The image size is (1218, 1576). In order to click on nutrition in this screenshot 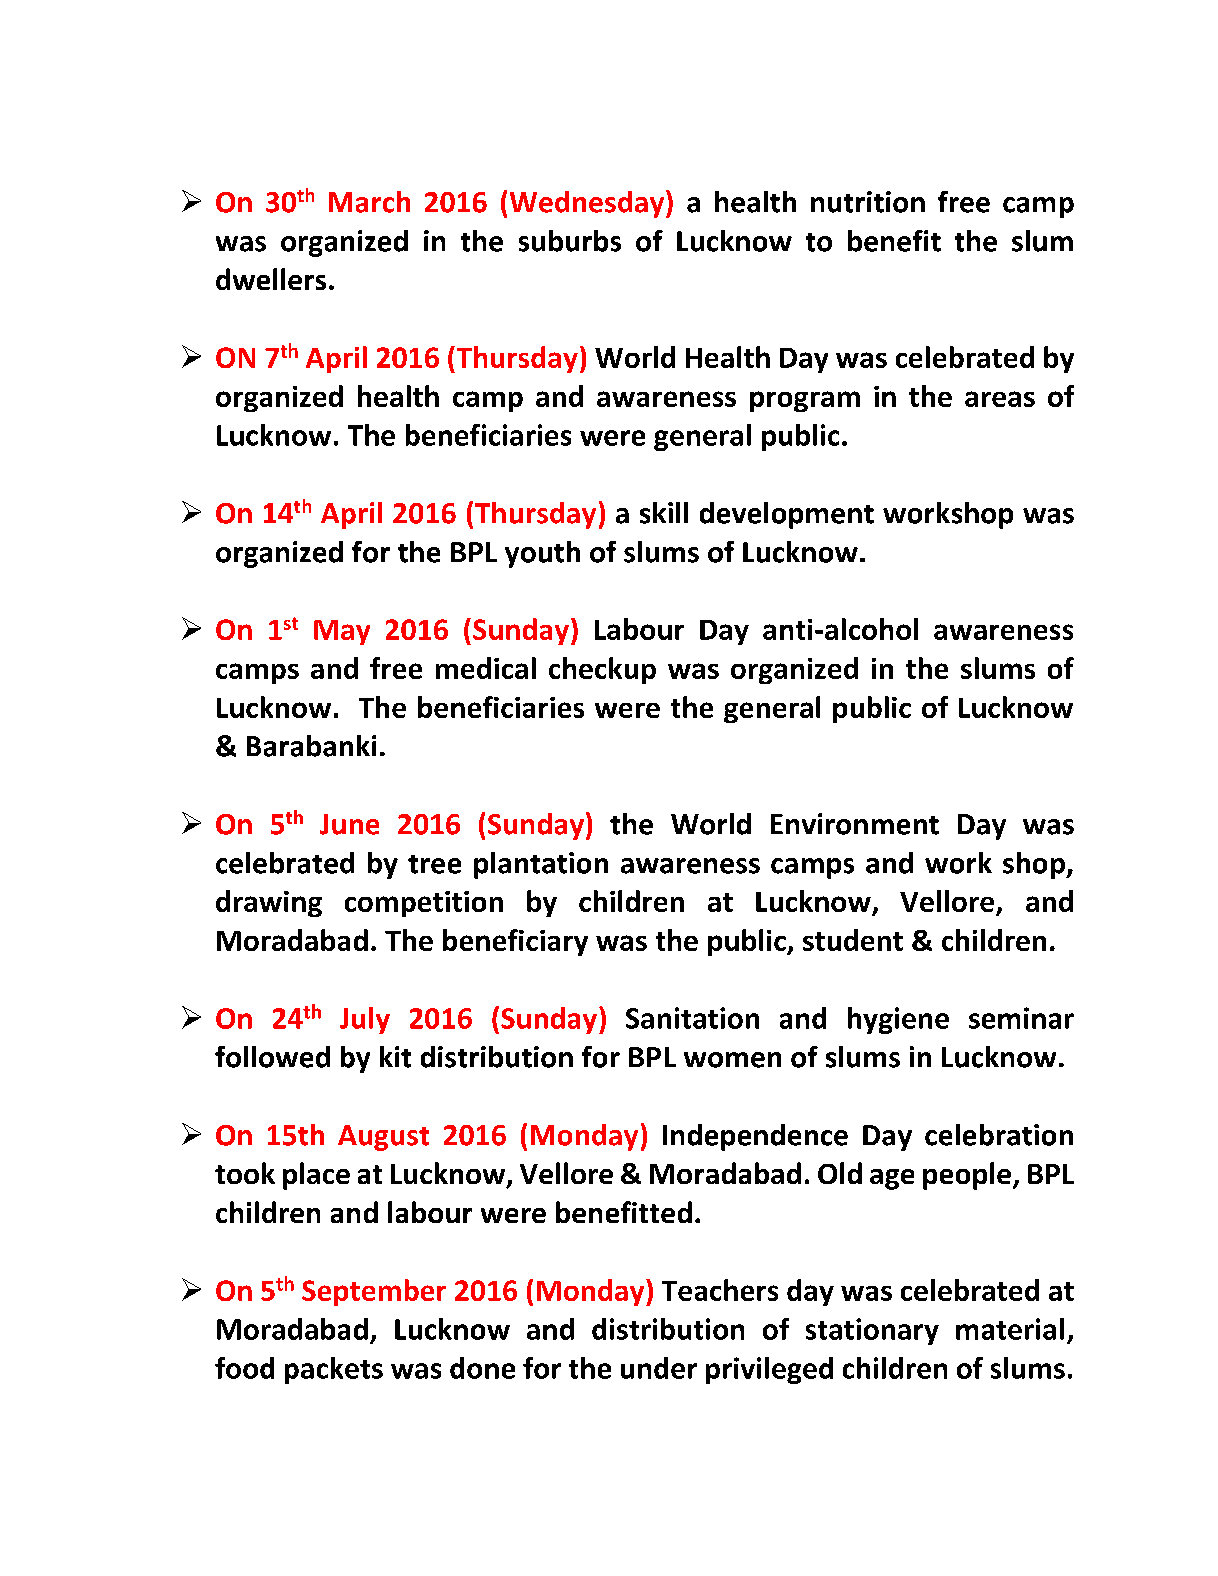, I will do `click(868, 202)`.
